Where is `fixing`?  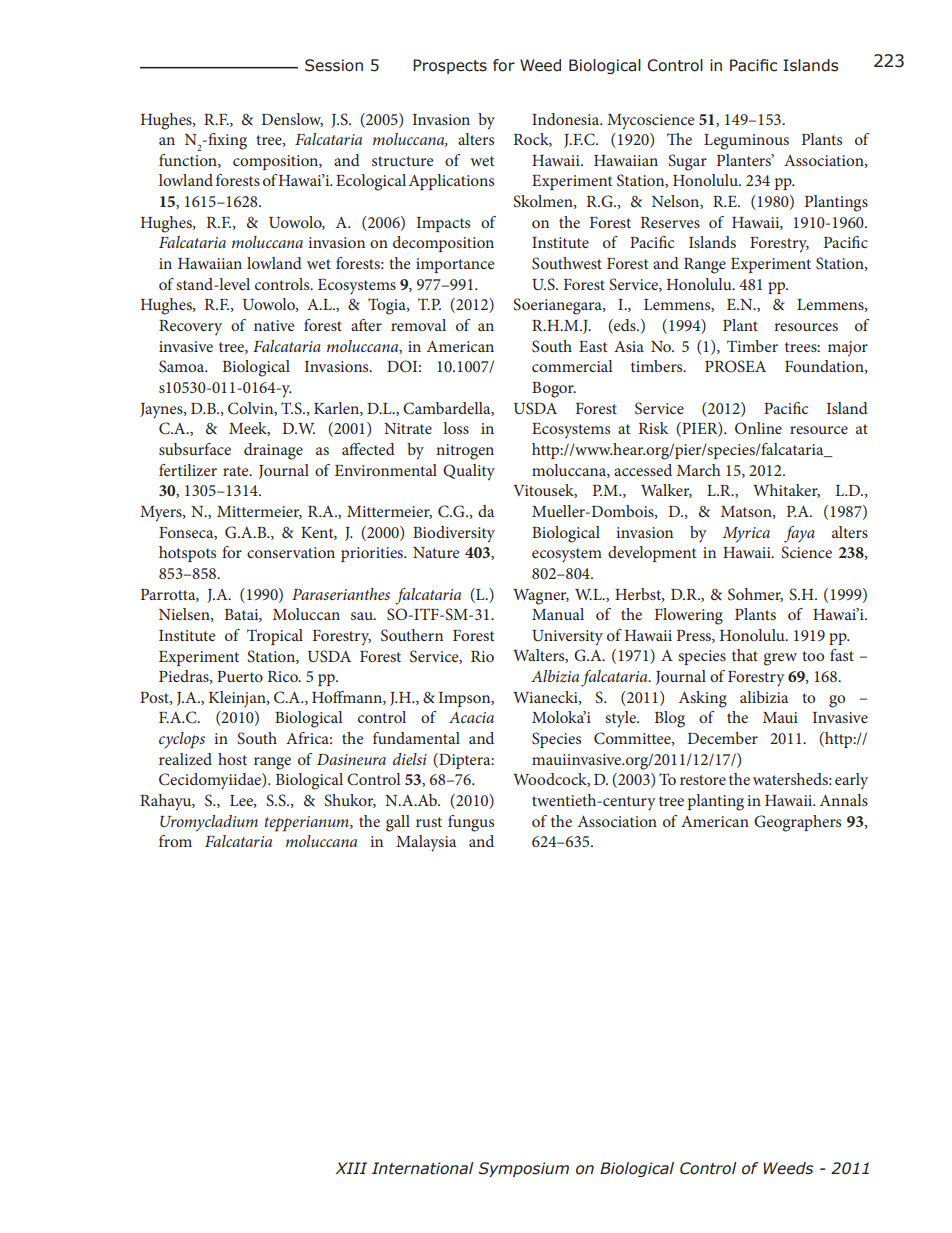 fixing is located at coordinates (226, 141).
